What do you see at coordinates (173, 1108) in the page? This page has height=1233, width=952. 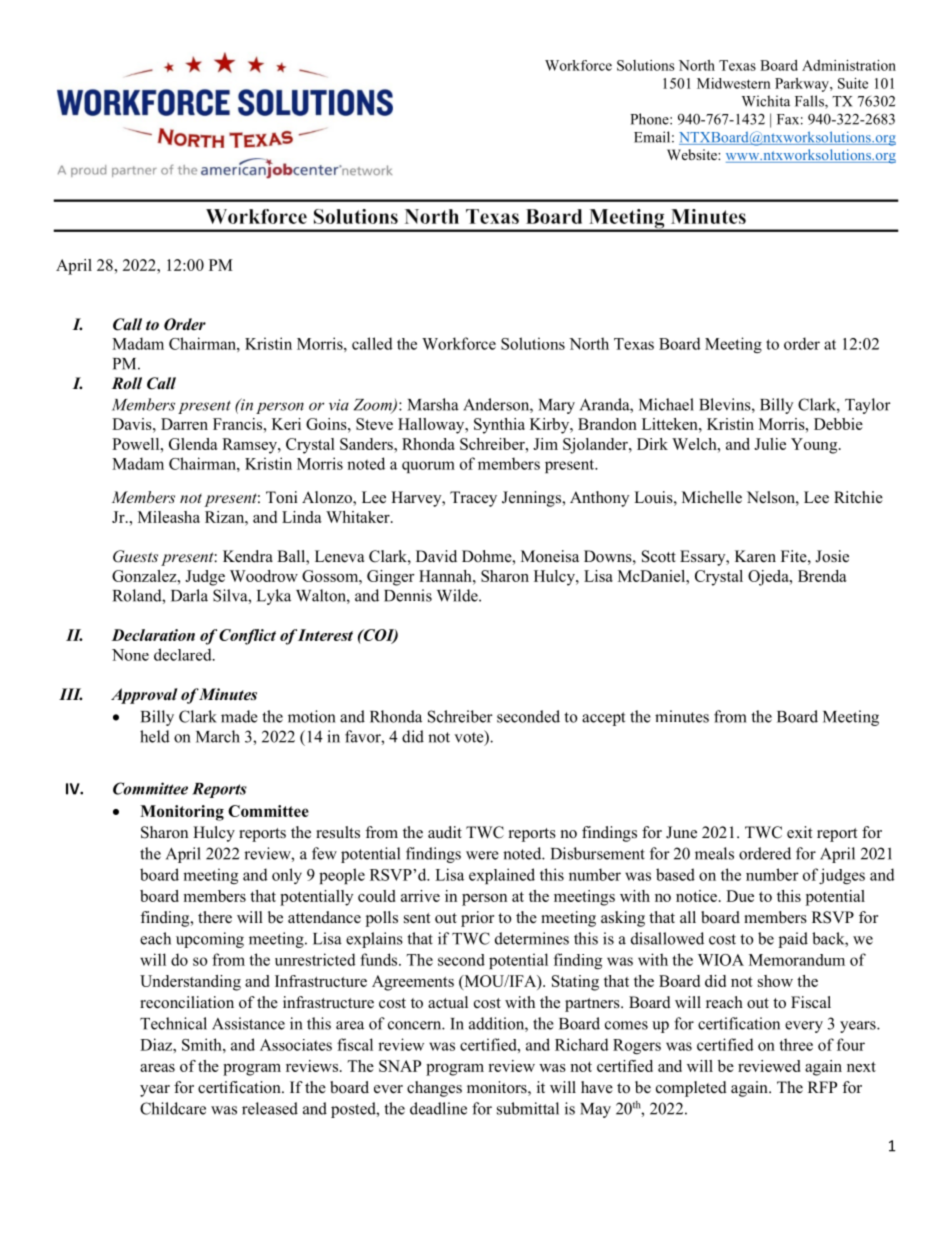 I see `Childcare` at bounding box center [173, 1108].
